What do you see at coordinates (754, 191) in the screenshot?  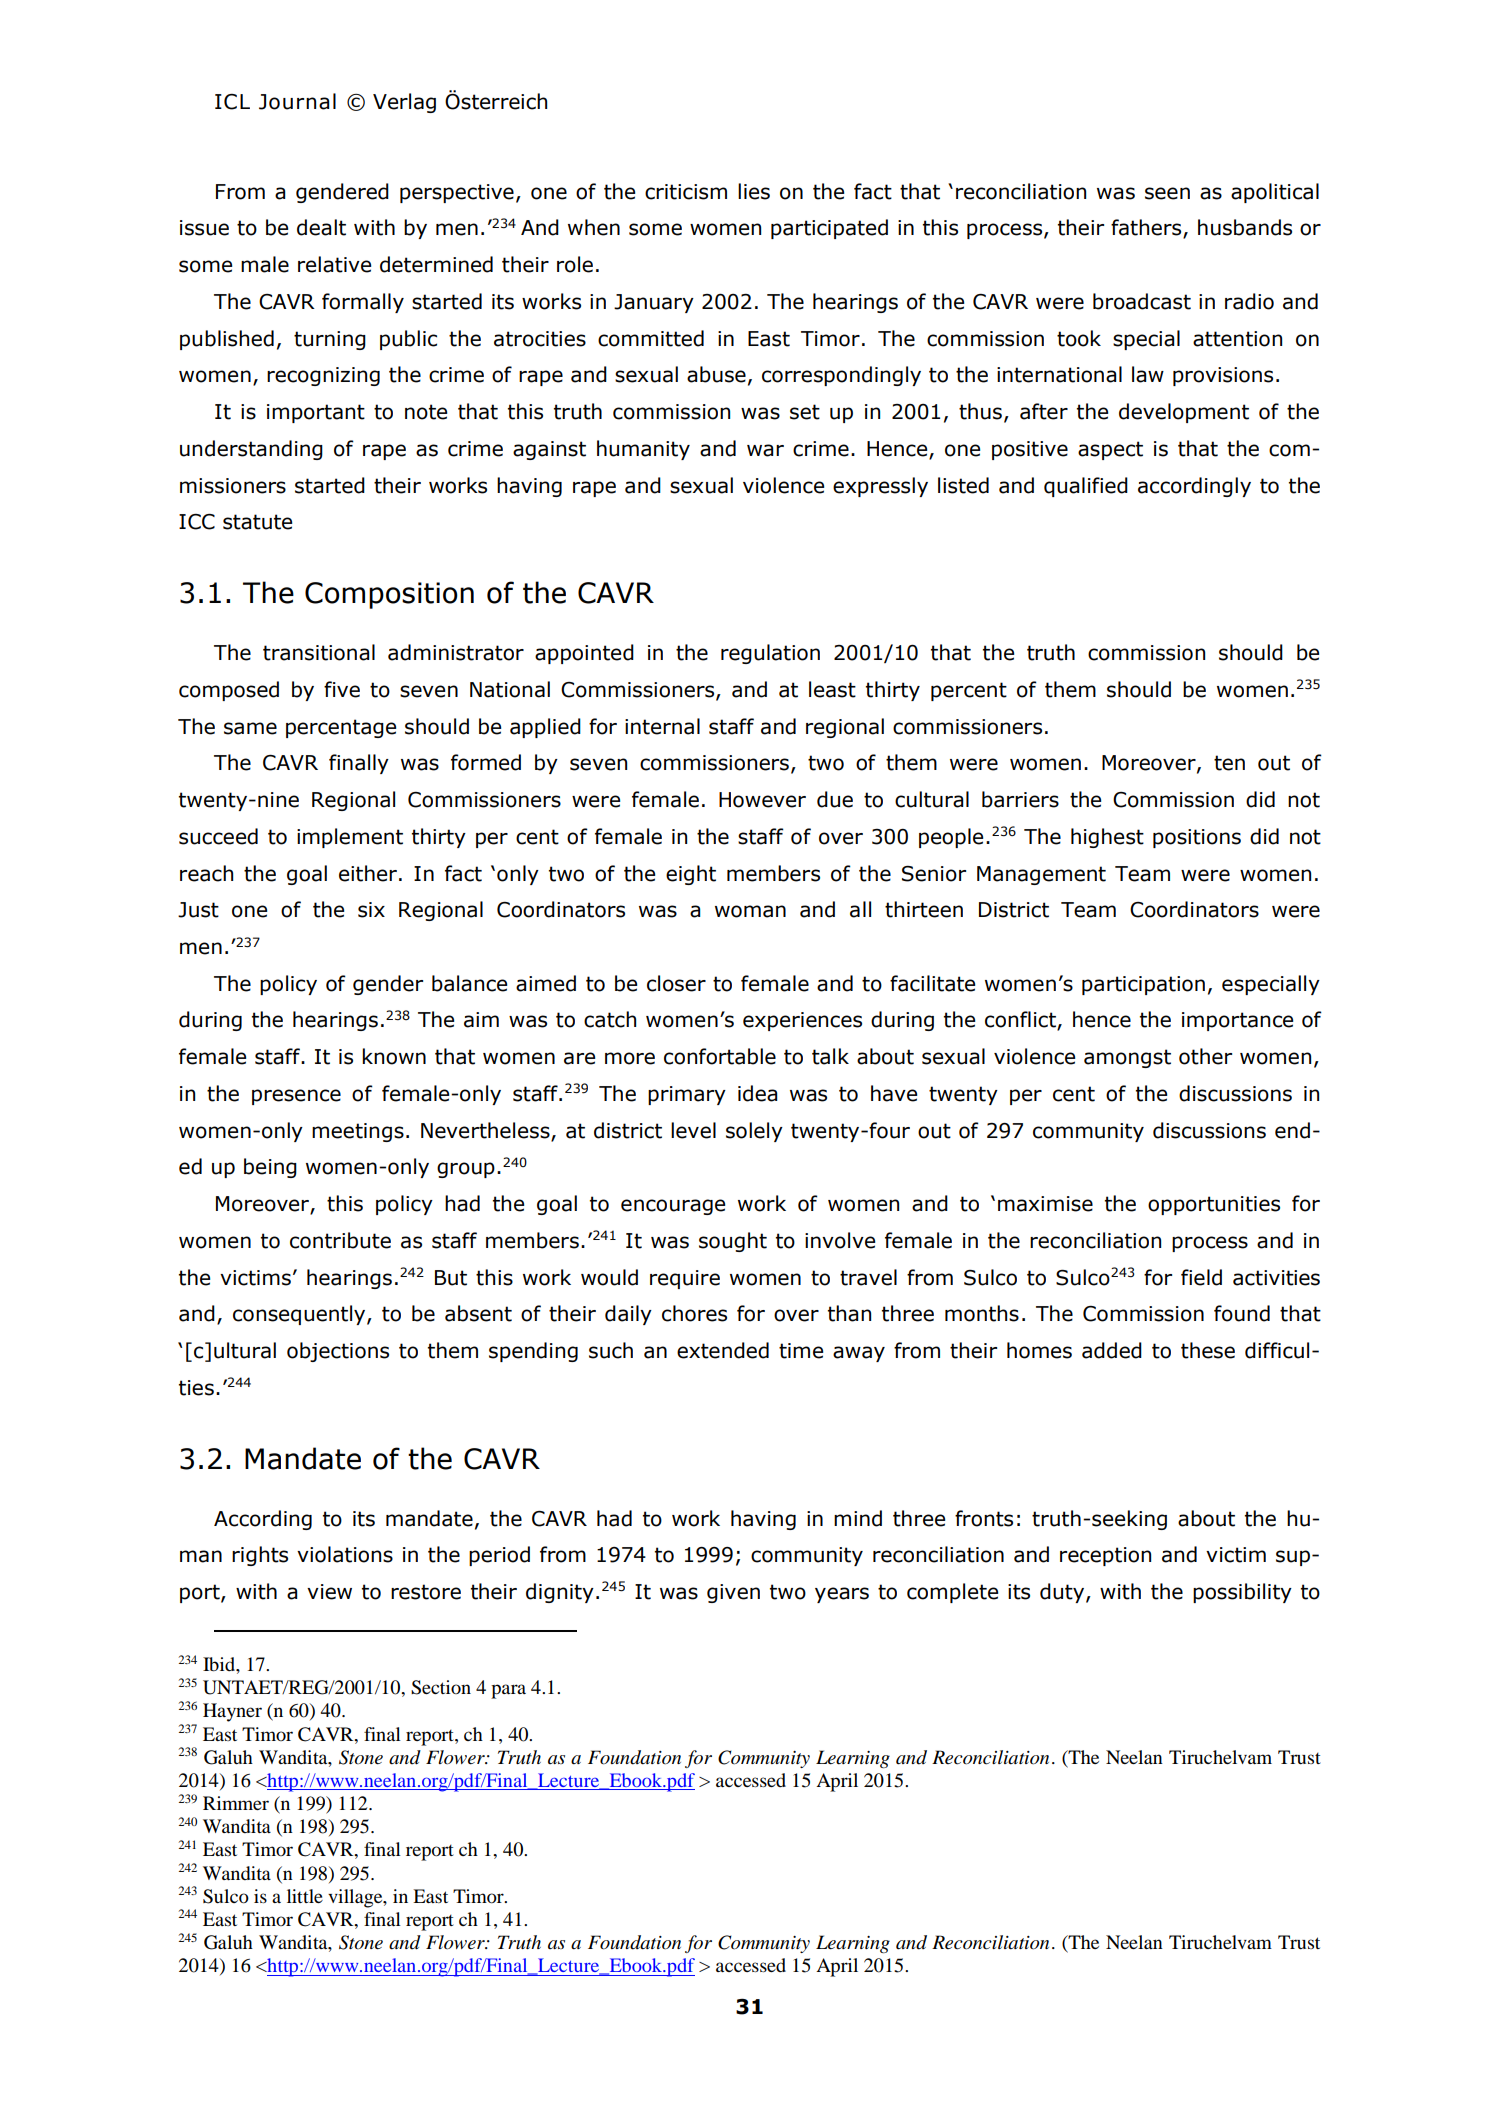 I see `lies` at bounding box center [754, 191].
